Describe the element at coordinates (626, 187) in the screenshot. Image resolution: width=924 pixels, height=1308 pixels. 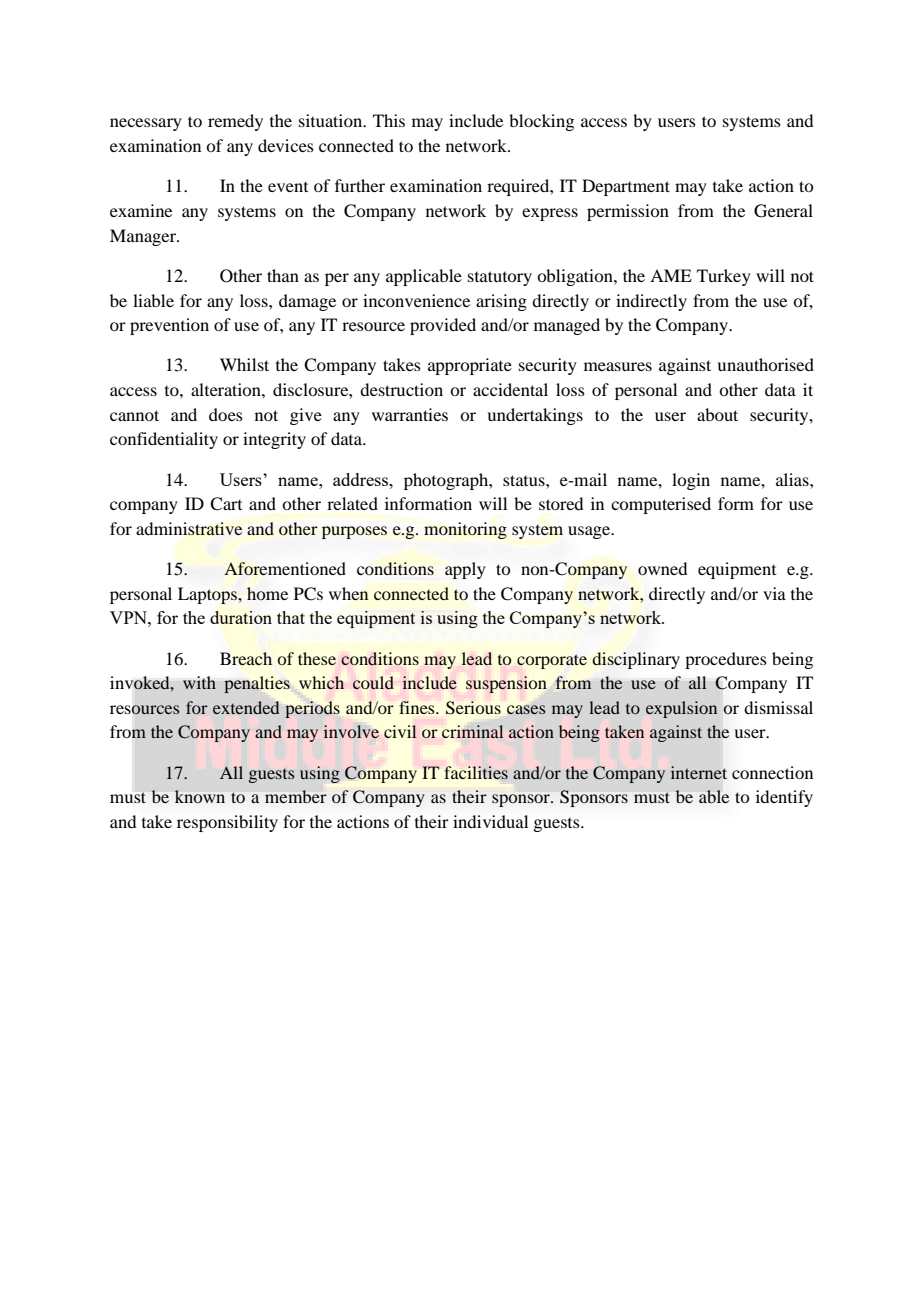
I see `Department` at that location.
